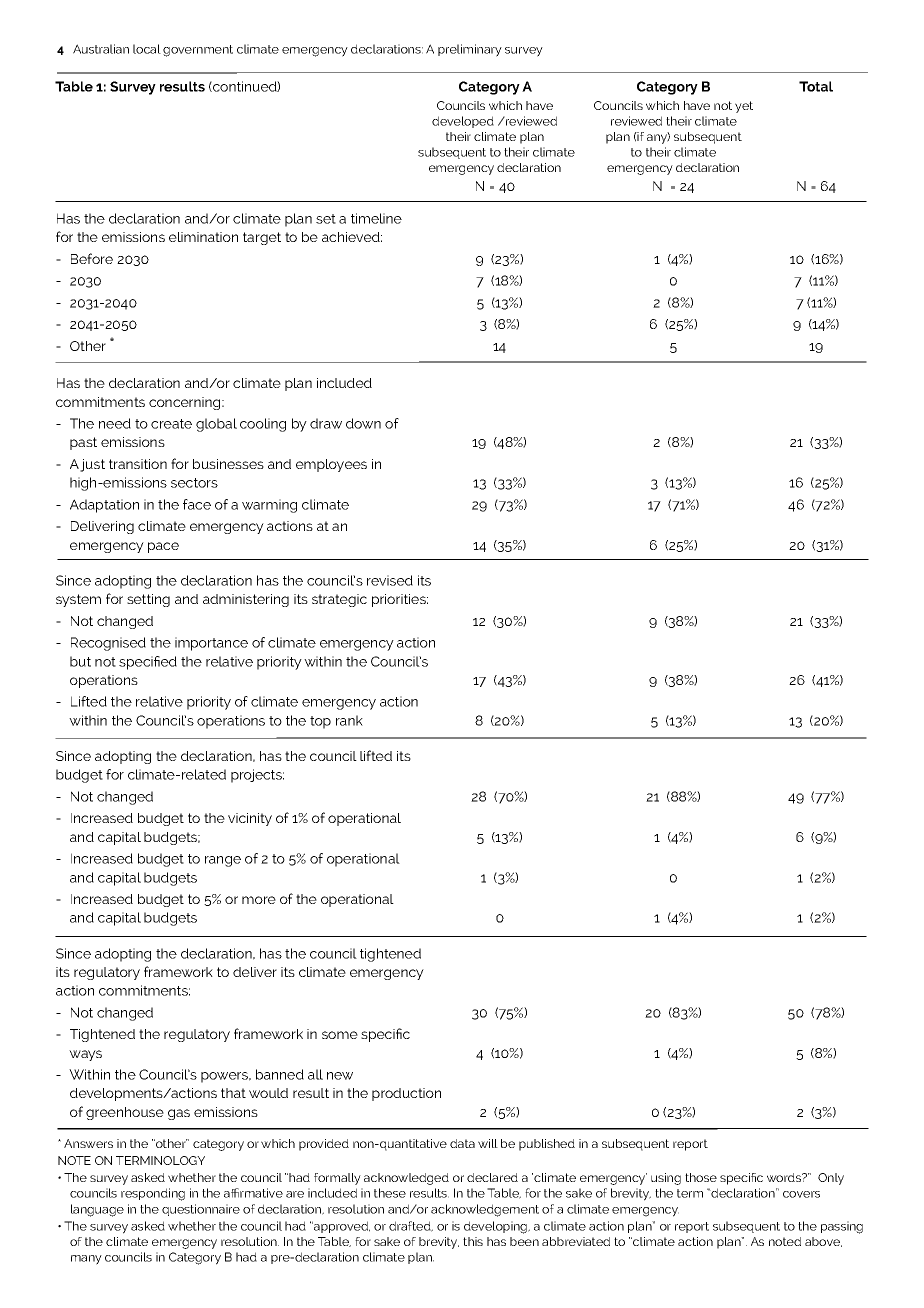  What do you see at coordinates (744, 107) in the screenshot?
I see `yet` at bounding box center [744, 107].
